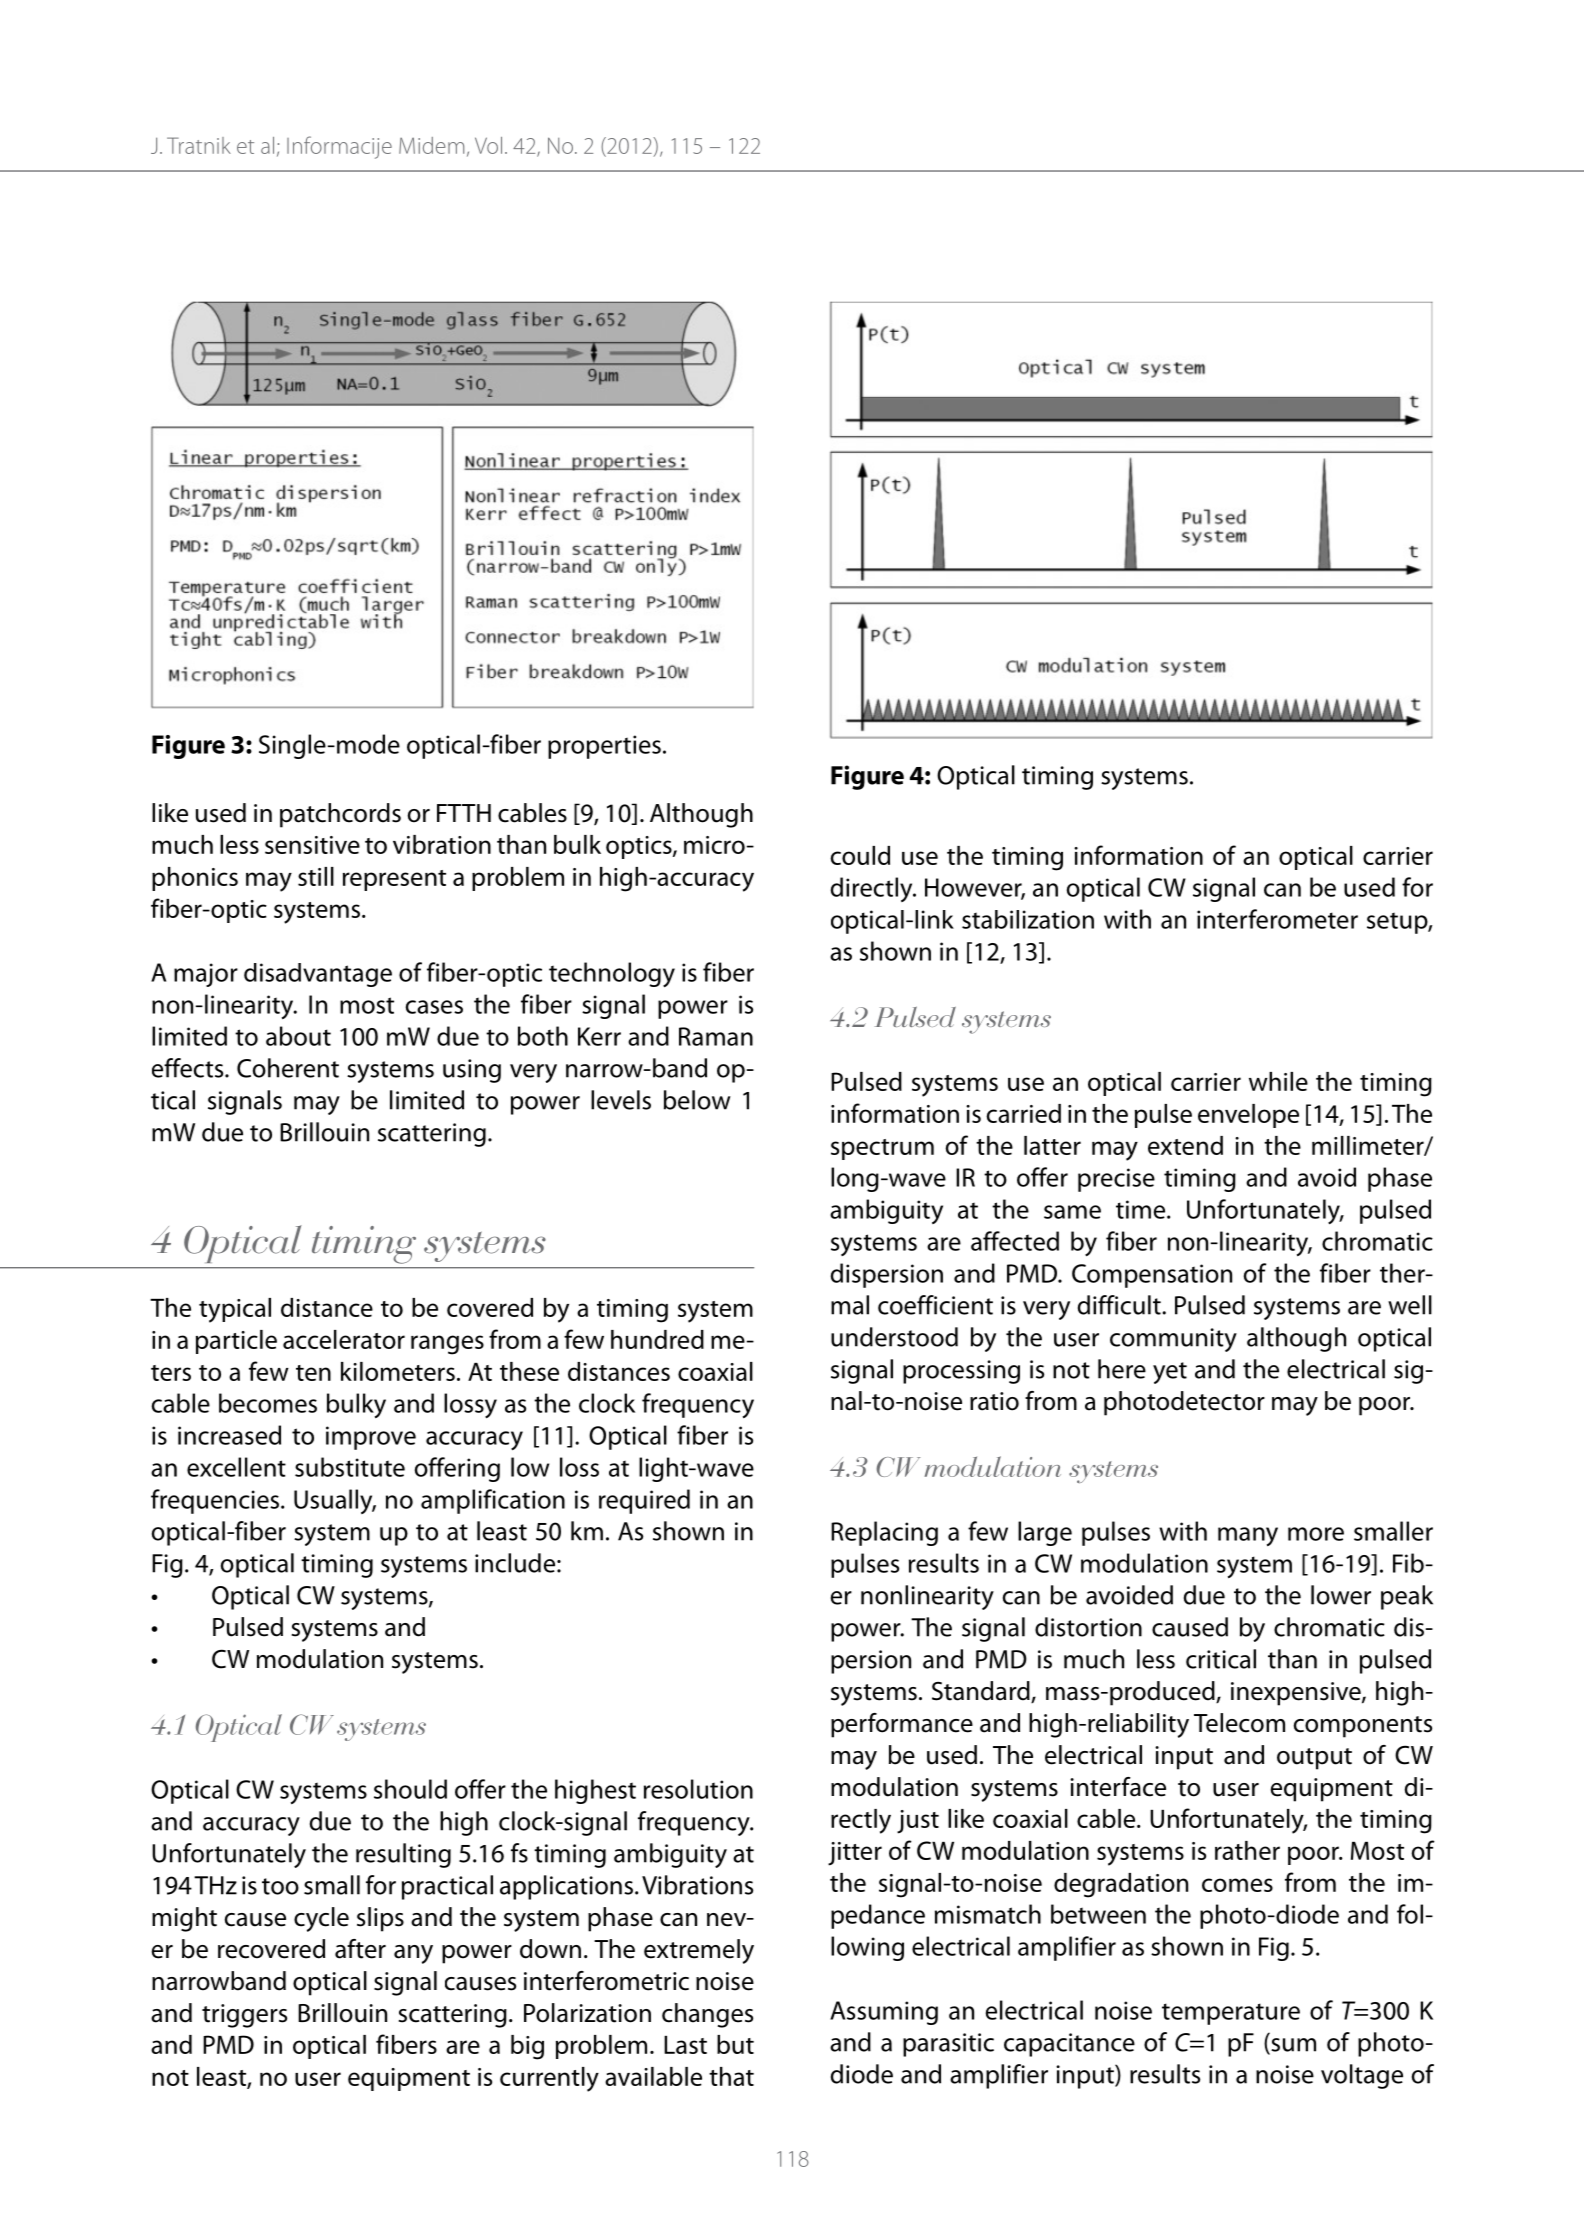  What do you see at coordinates (1314, 1759) in the document?
I see `output` at bounding box center [1314, 1759].
